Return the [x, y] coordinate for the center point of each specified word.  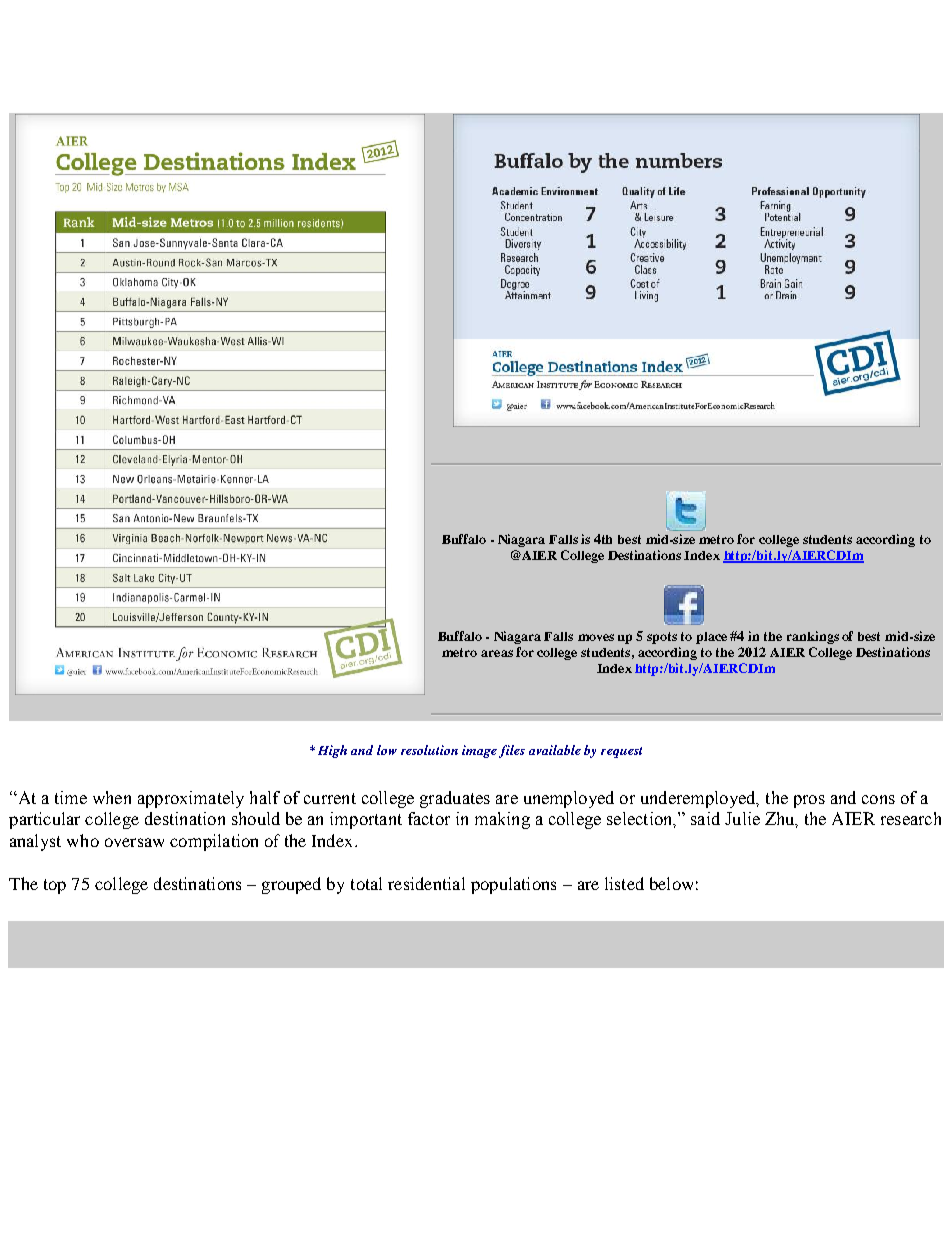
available [555, 750]
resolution [429, 750]
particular [44, 820]
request [621, 752]
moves [596, 637]
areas [497, 653]
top [55, 886]
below [671, 883]
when [112, 797]
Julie [742, 818]
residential [426, 883]
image [479, 751]
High [332, 751]
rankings [813, 637]
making [502, 820]
